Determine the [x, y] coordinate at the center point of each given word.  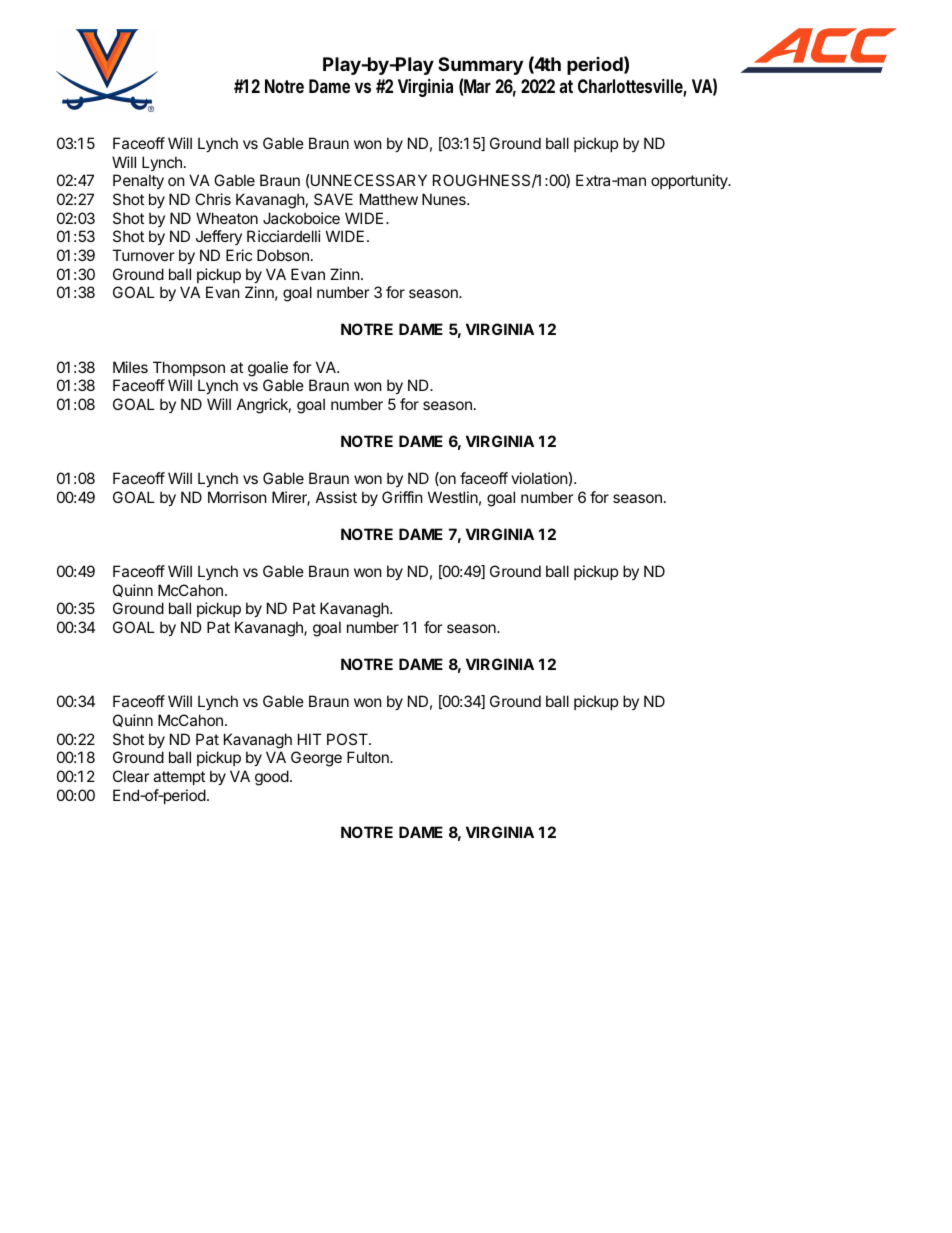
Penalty [138, 181]
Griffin [402, 497]
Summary [480, 66]
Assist [336, 497]
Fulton [369, 757]
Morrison [237, 497]
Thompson [189, 368]
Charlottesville [632, 87]
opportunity [690, 181]
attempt [179, 778]
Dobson [283, 255]
